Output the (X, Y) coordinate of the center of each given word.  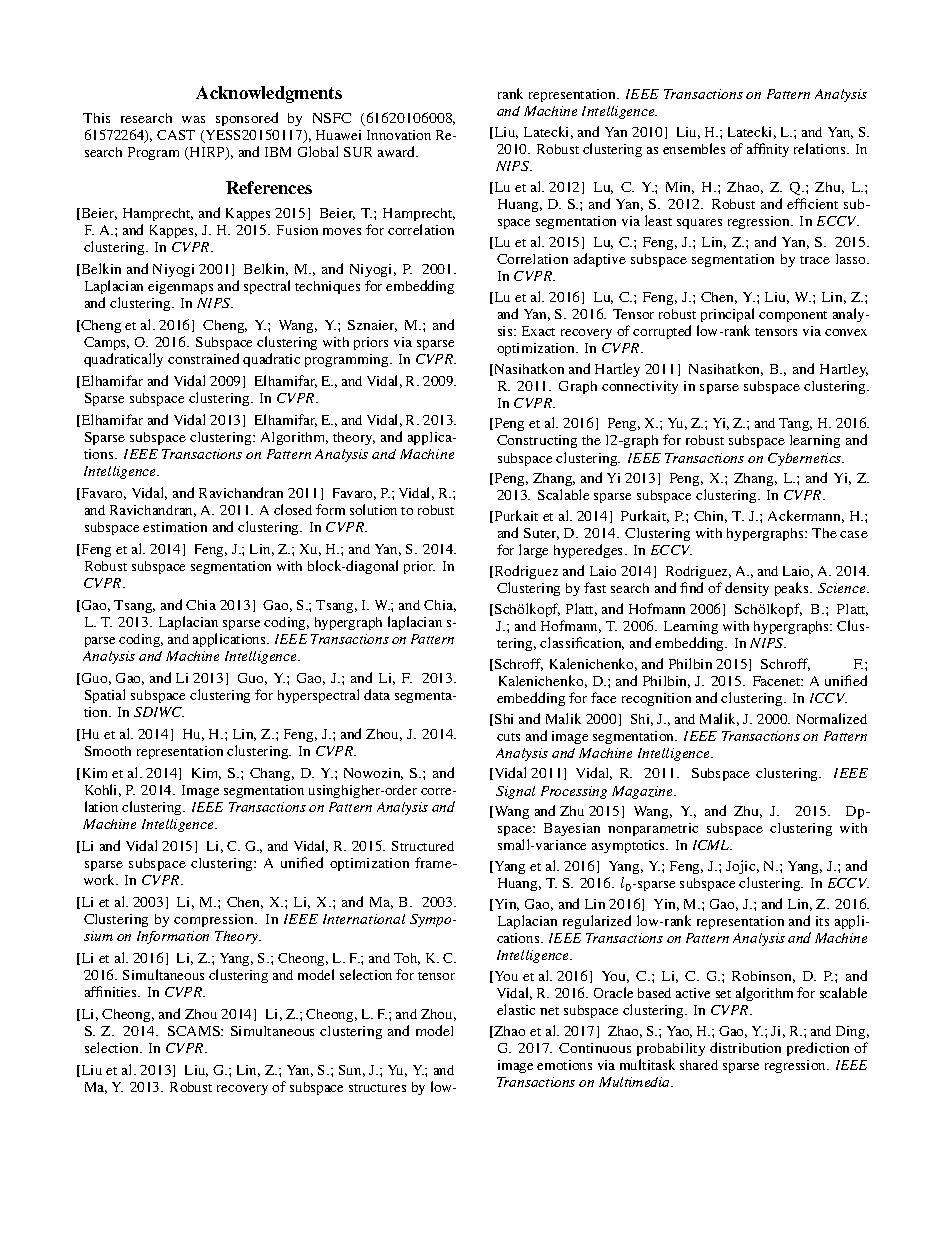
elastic (516, 1009)
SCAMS (195, 1031)
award (397, 151)
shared (699, 1065)
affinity (768, 150)
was (193, 119)
